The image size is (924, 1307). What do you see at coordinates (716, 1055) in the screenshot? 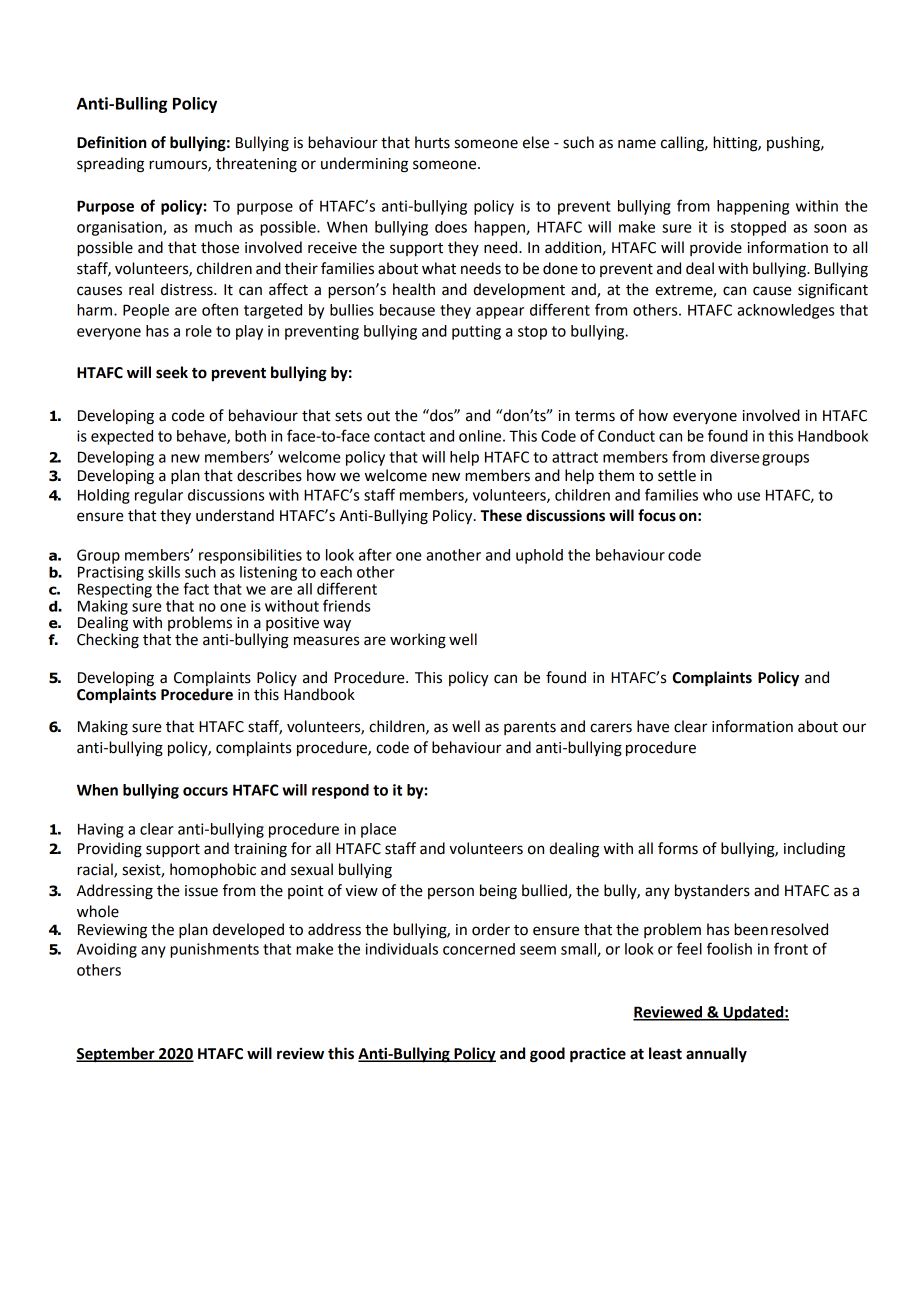
I see `annually` at bounding box center [716, 1055].
